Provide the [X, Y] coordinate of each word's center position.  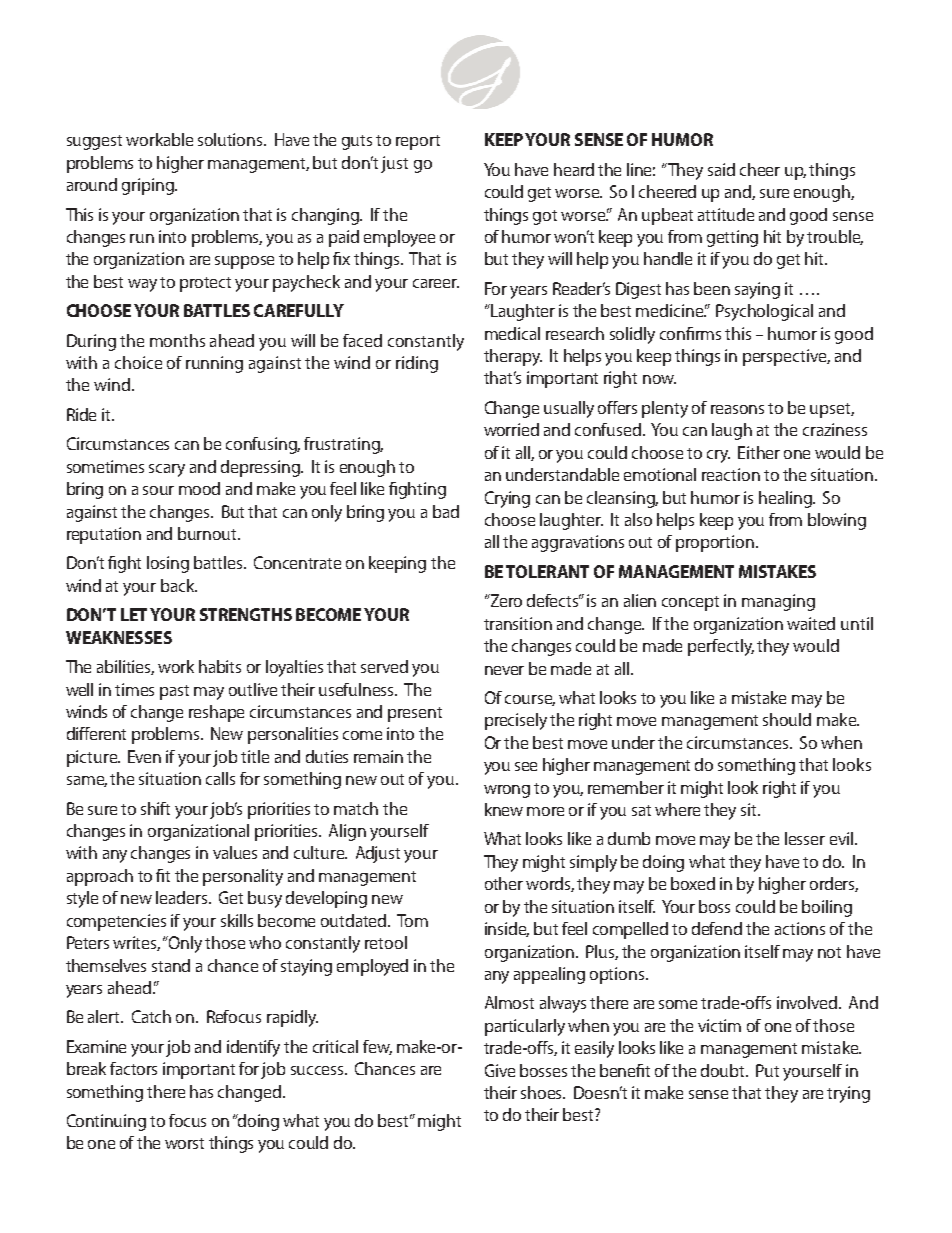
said [721, 169]
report [418, 142]
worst [184, 1143]
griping [149, 186]
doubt [724, 1070]
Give [500, 1070]
